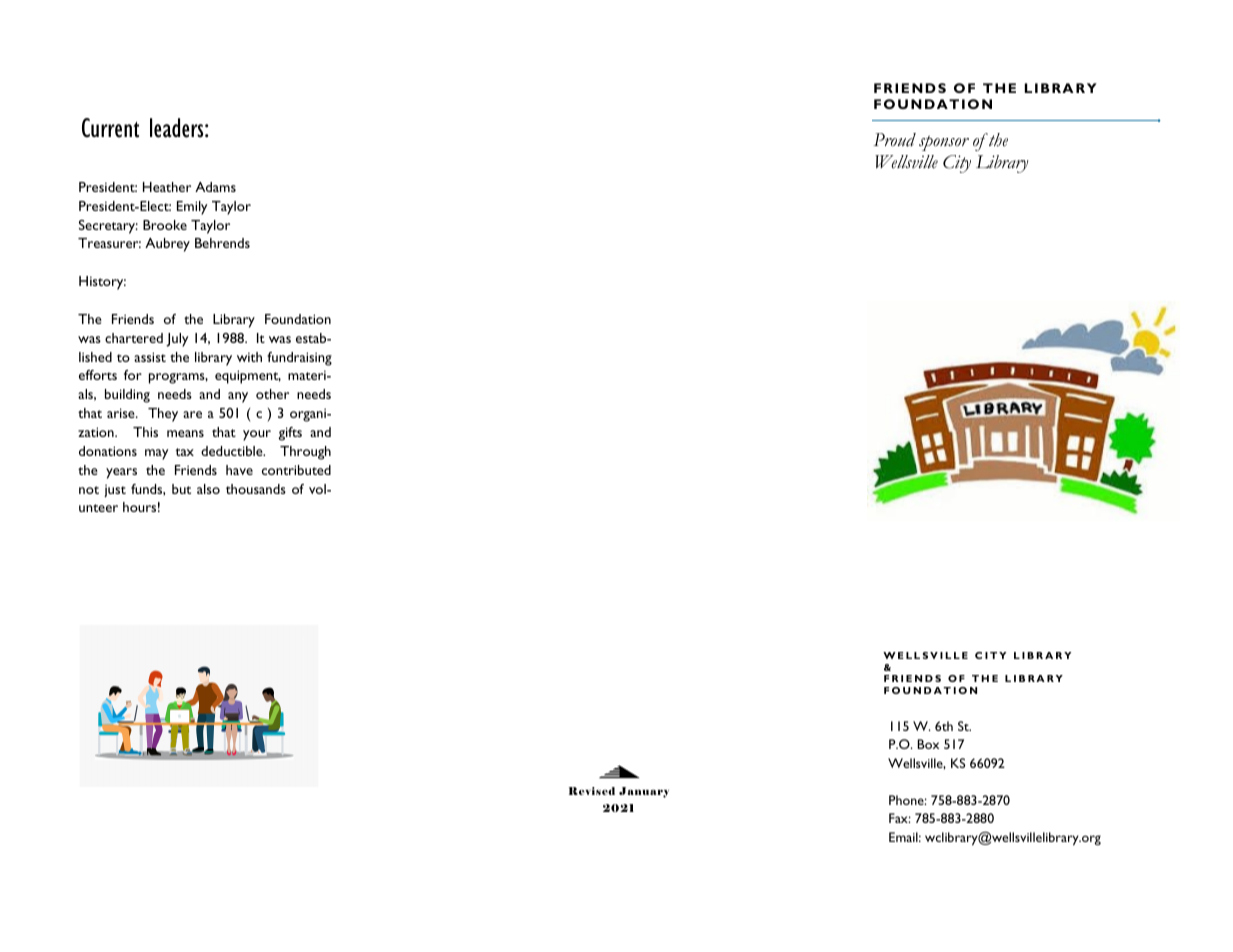  Describe the element at coordinates (296, 470) in the document. I see `contributed` at that location.
